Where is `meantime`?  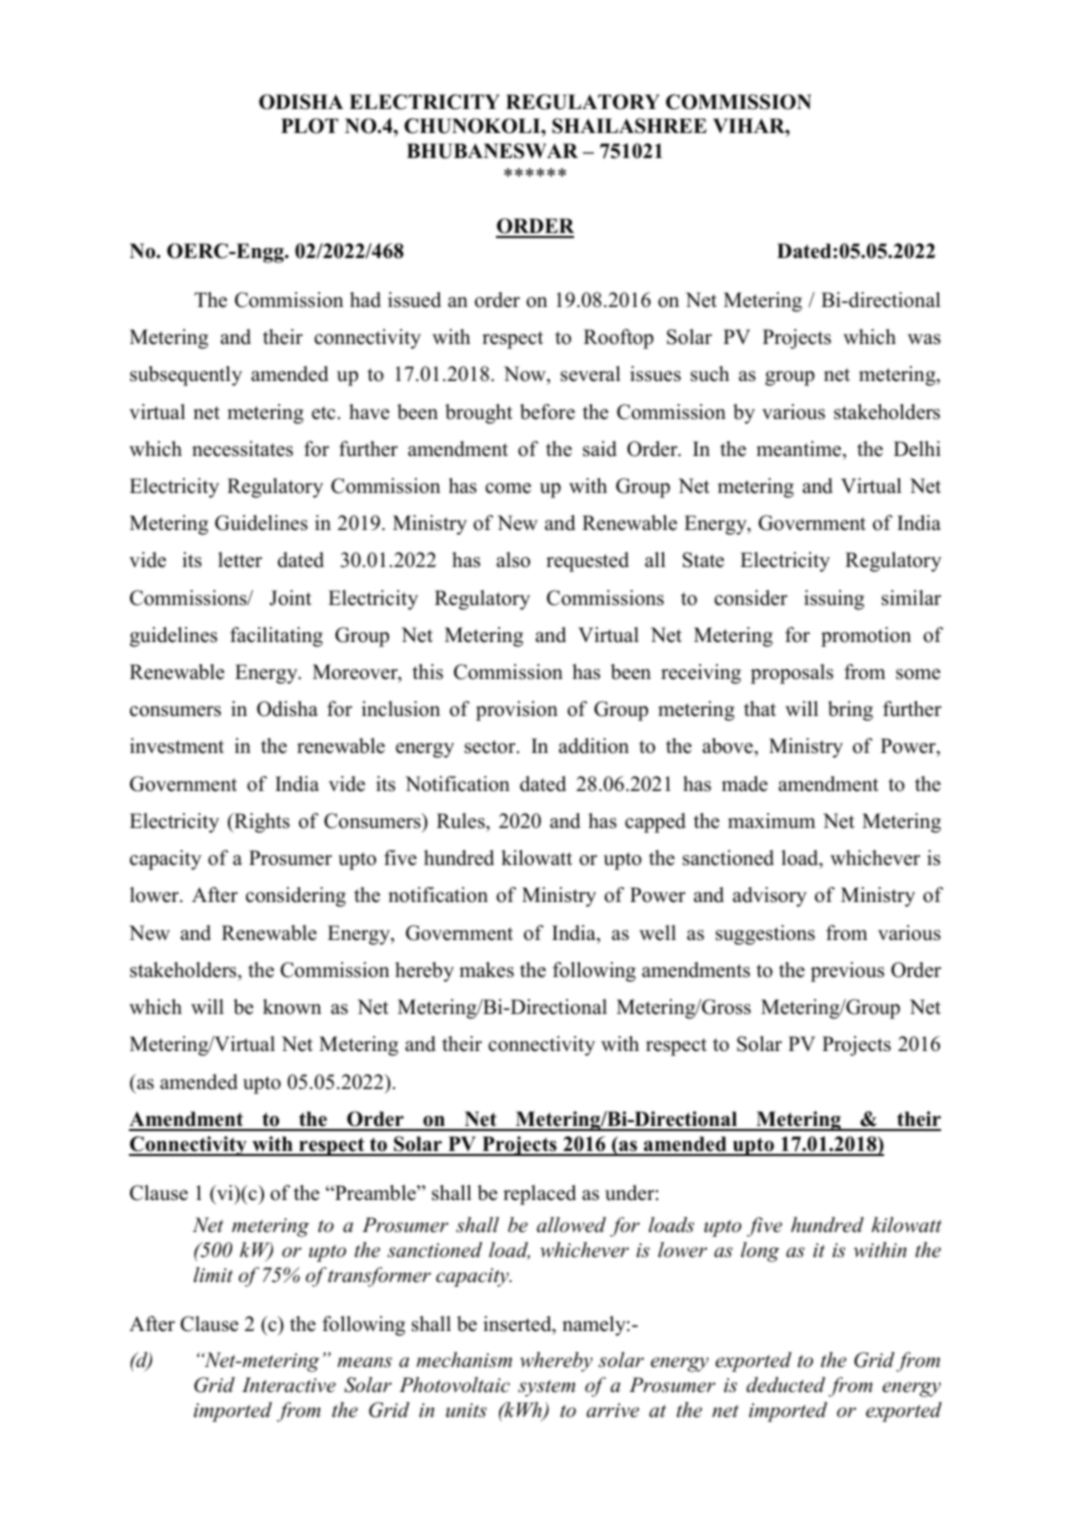
meantime is located at coordinates (800, 449).
